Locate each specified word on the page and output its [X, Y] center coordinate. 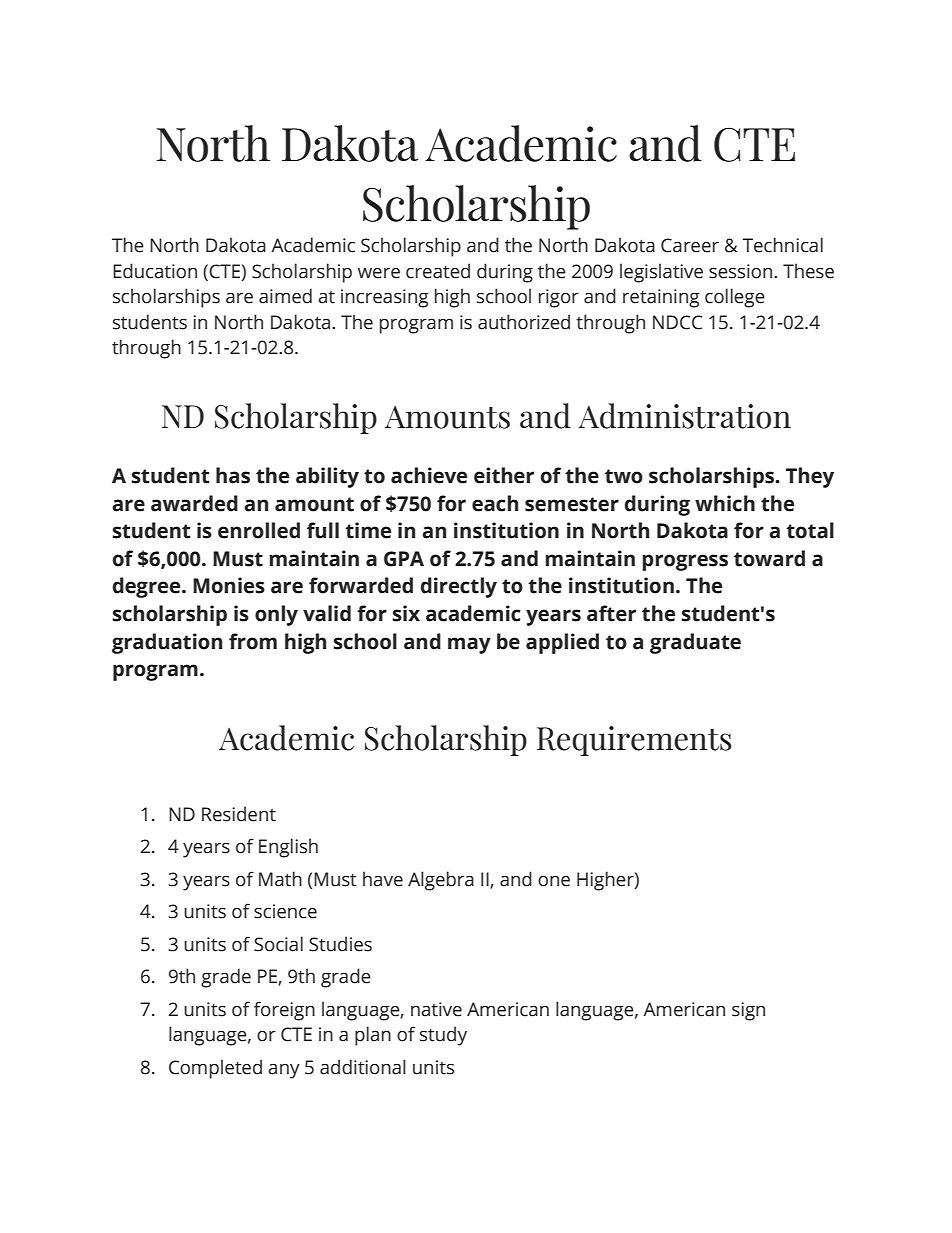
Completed [215, 1069]
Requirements [634, 741]
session [742, 271]
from [253, 641]
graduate [695, 643]
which [725, 503]
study [443, 1036]
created [438, 271]
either [504, 475]
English [288, 848]
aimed [285, 296]
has [233, 475]
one [554, 881]
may [469, 645]
